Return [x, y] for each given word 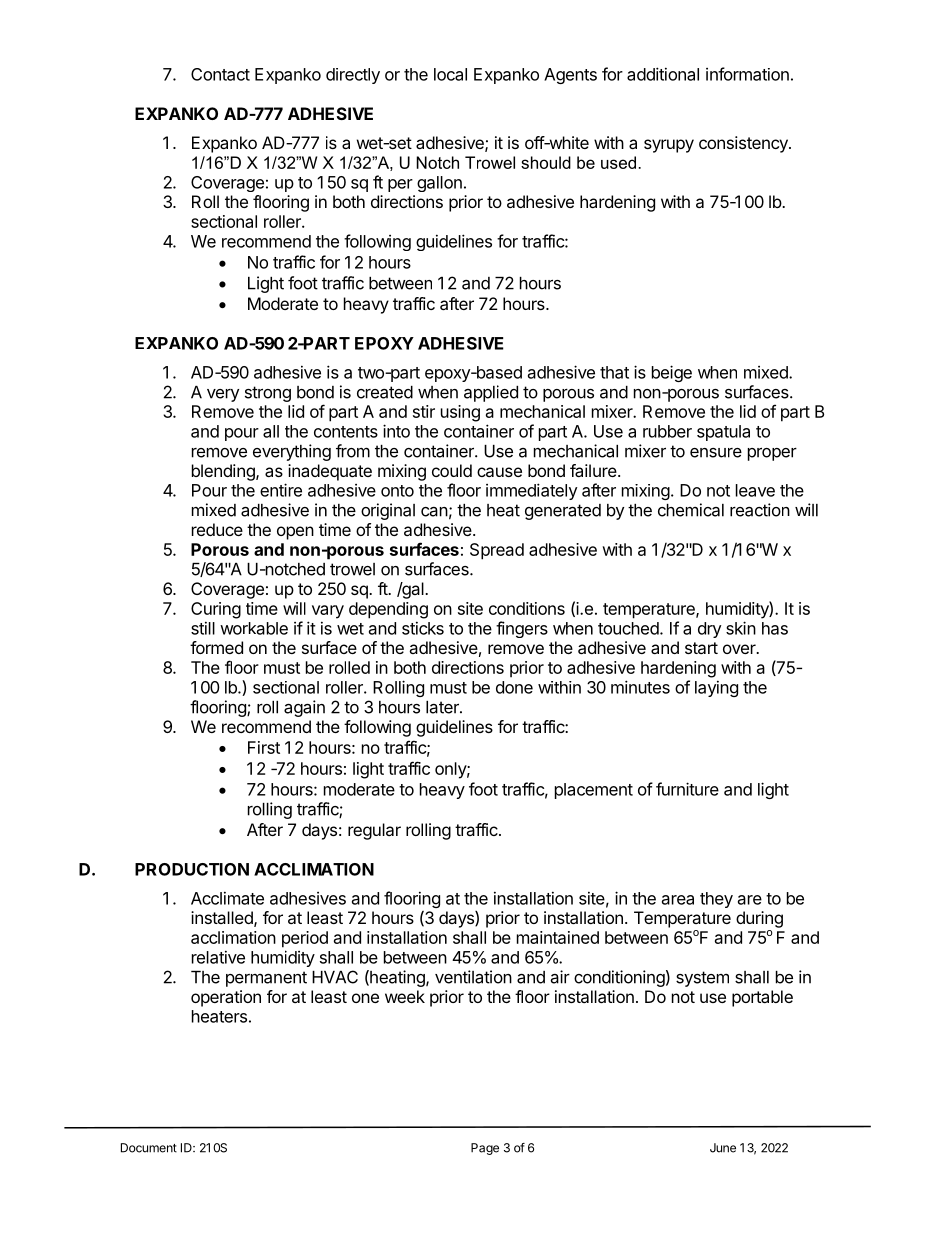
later [443, 707]
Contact [220, 74]
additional [663, 74]
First [264, 747]
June [723, 1148]
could [452, 470]
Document [149, 1148]
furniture [687, 789]
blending [224, 472]
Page [485, 1149]
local [450, 74]
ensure [716, 453]
